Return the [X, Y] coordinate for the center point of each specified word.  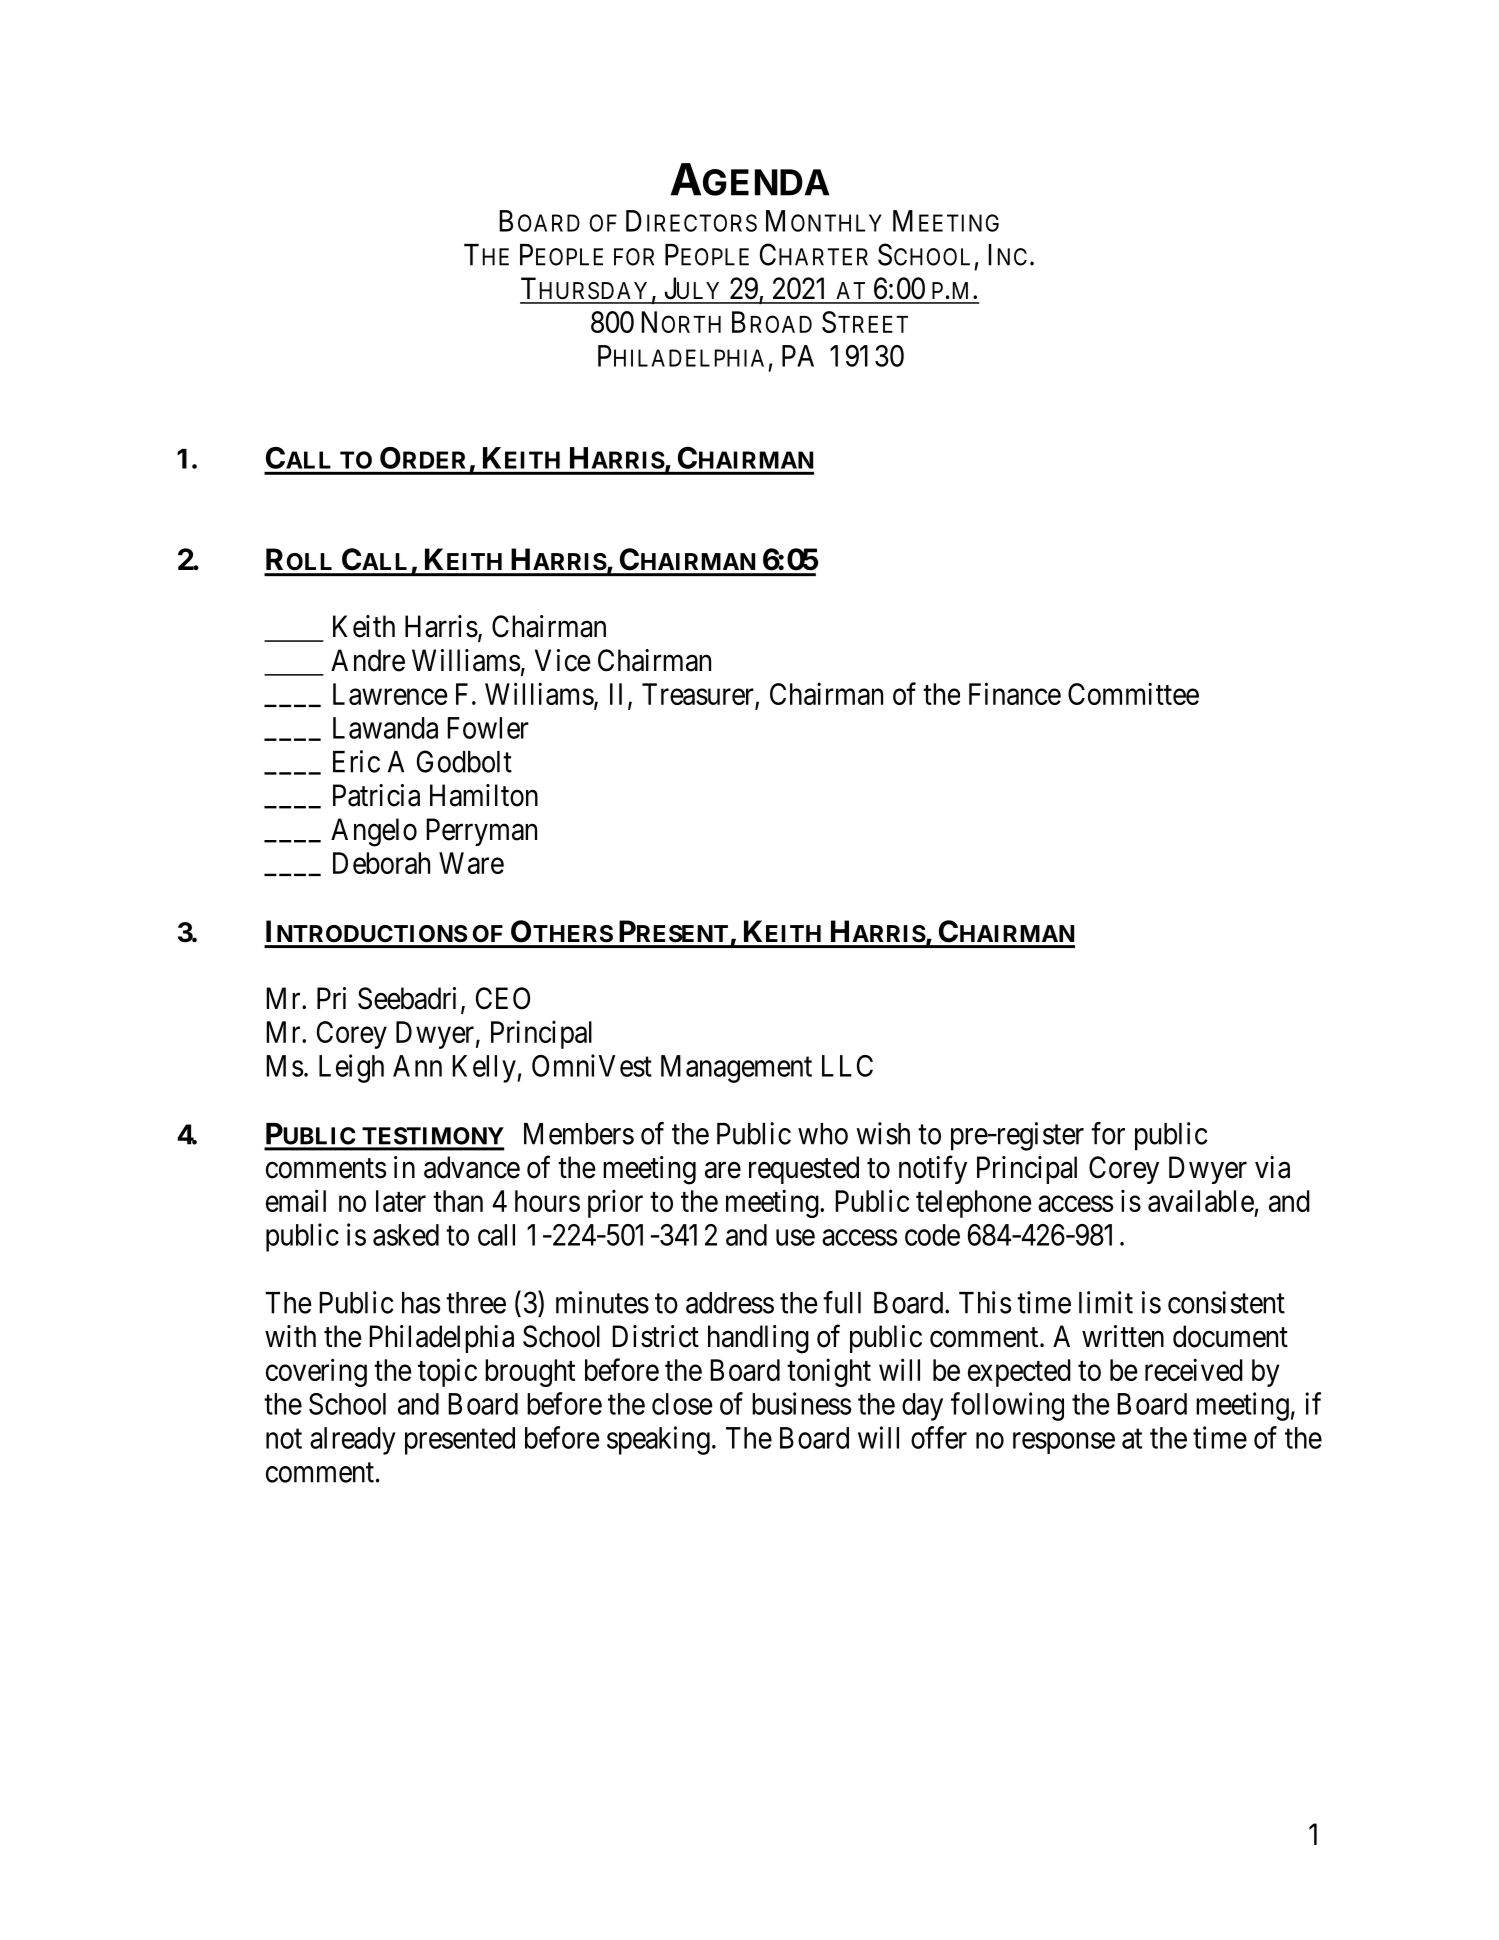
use [795, 1238]
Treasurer [698, 694]
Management [736, 1069]
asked [406, 1235]
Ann [417, 1066]
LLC [847, 1066]
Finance [1015, 693]
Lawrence [390, 694]
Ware [471, 863]
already [353, 1441]
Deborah [381, 863]
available [1201, 1200]
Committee [1133, 693]
